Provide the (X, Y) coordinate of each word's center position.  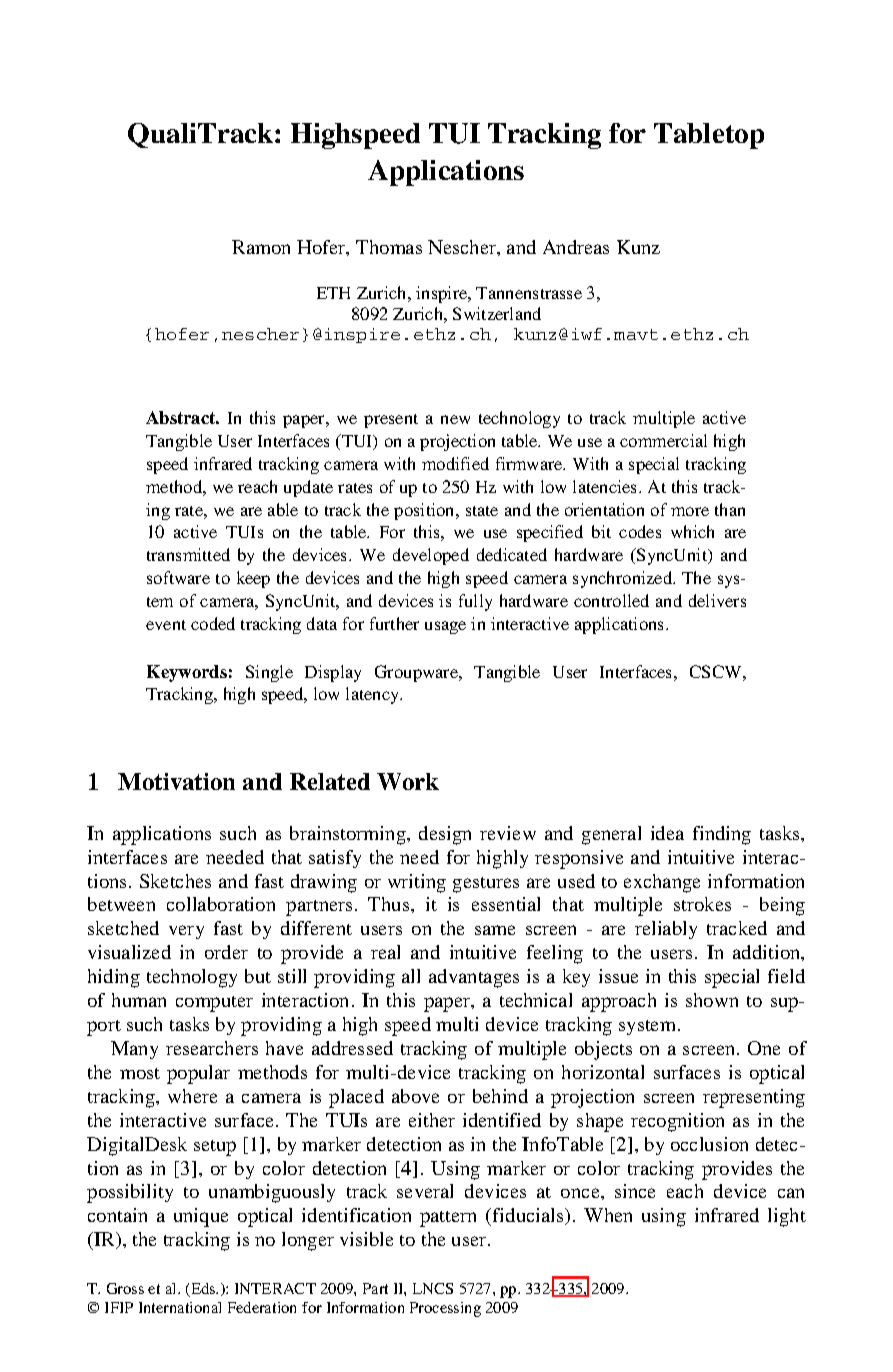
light (787, 1217)
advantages (474, 978)
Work (408, 781)
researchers (212, 1048)
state (482, 511)
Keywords (187, 673)
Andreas (576, 247)
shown (712, 1000)
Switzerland (497, 313)
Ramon (261, 247)
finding (722, 835)
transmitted (188, 554)
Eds (203, 1290)
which (692, 531)
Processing (445, 1309)
